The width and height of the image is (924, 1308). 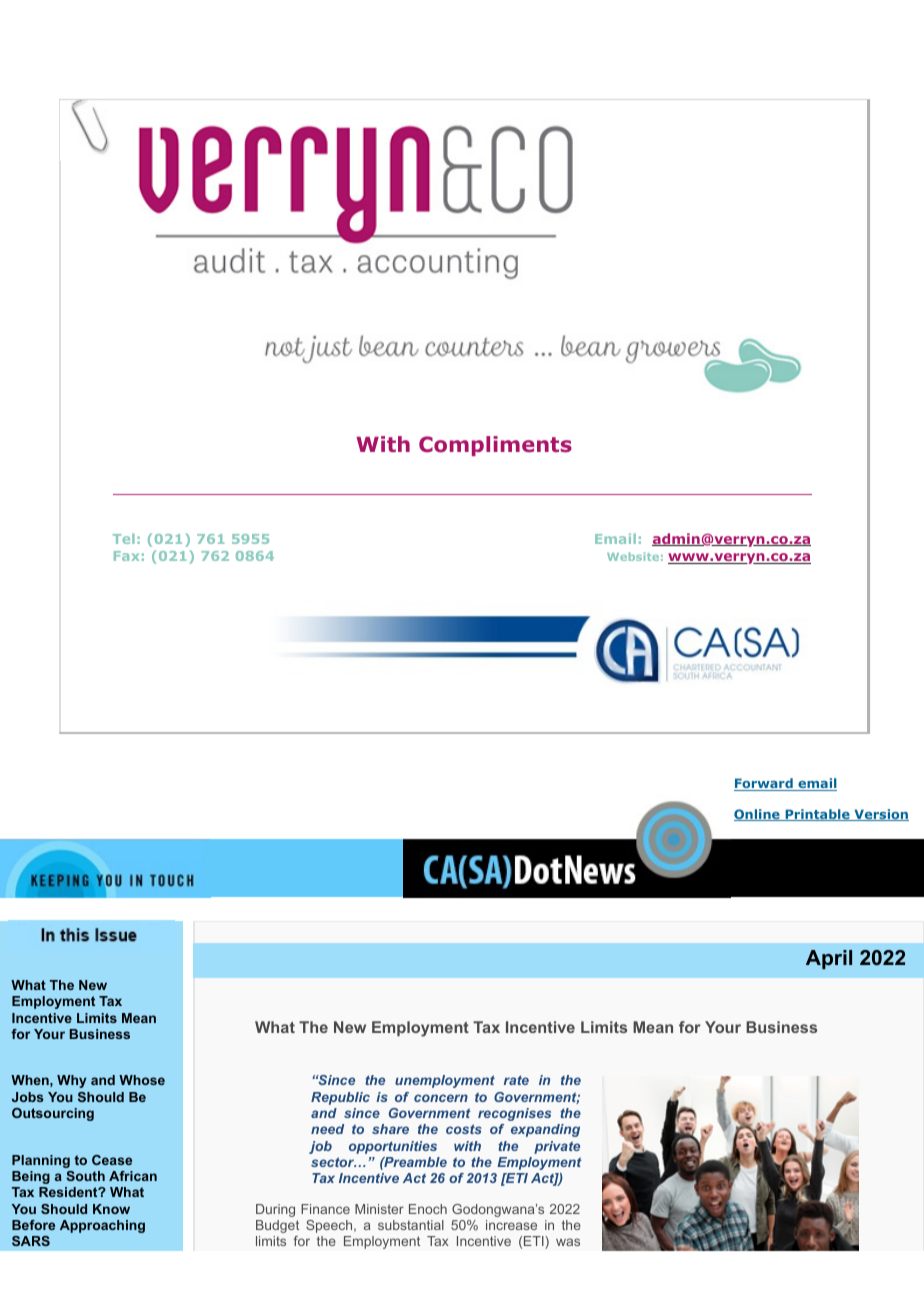 I want to click on Compliments, so click(x=495, y=446).
